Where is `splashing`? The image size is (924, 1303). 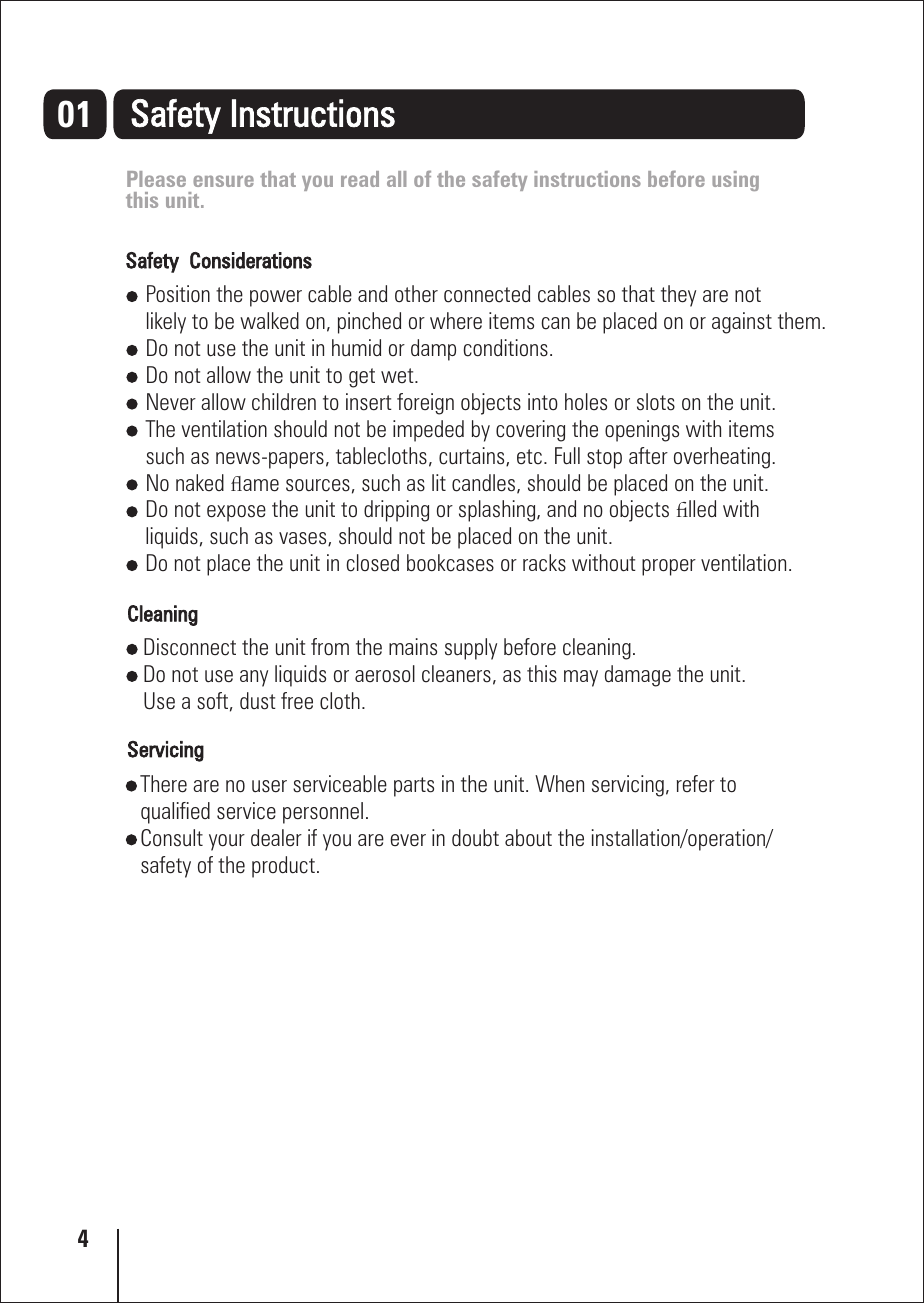
splashing is located at coordinates (498, 511).
